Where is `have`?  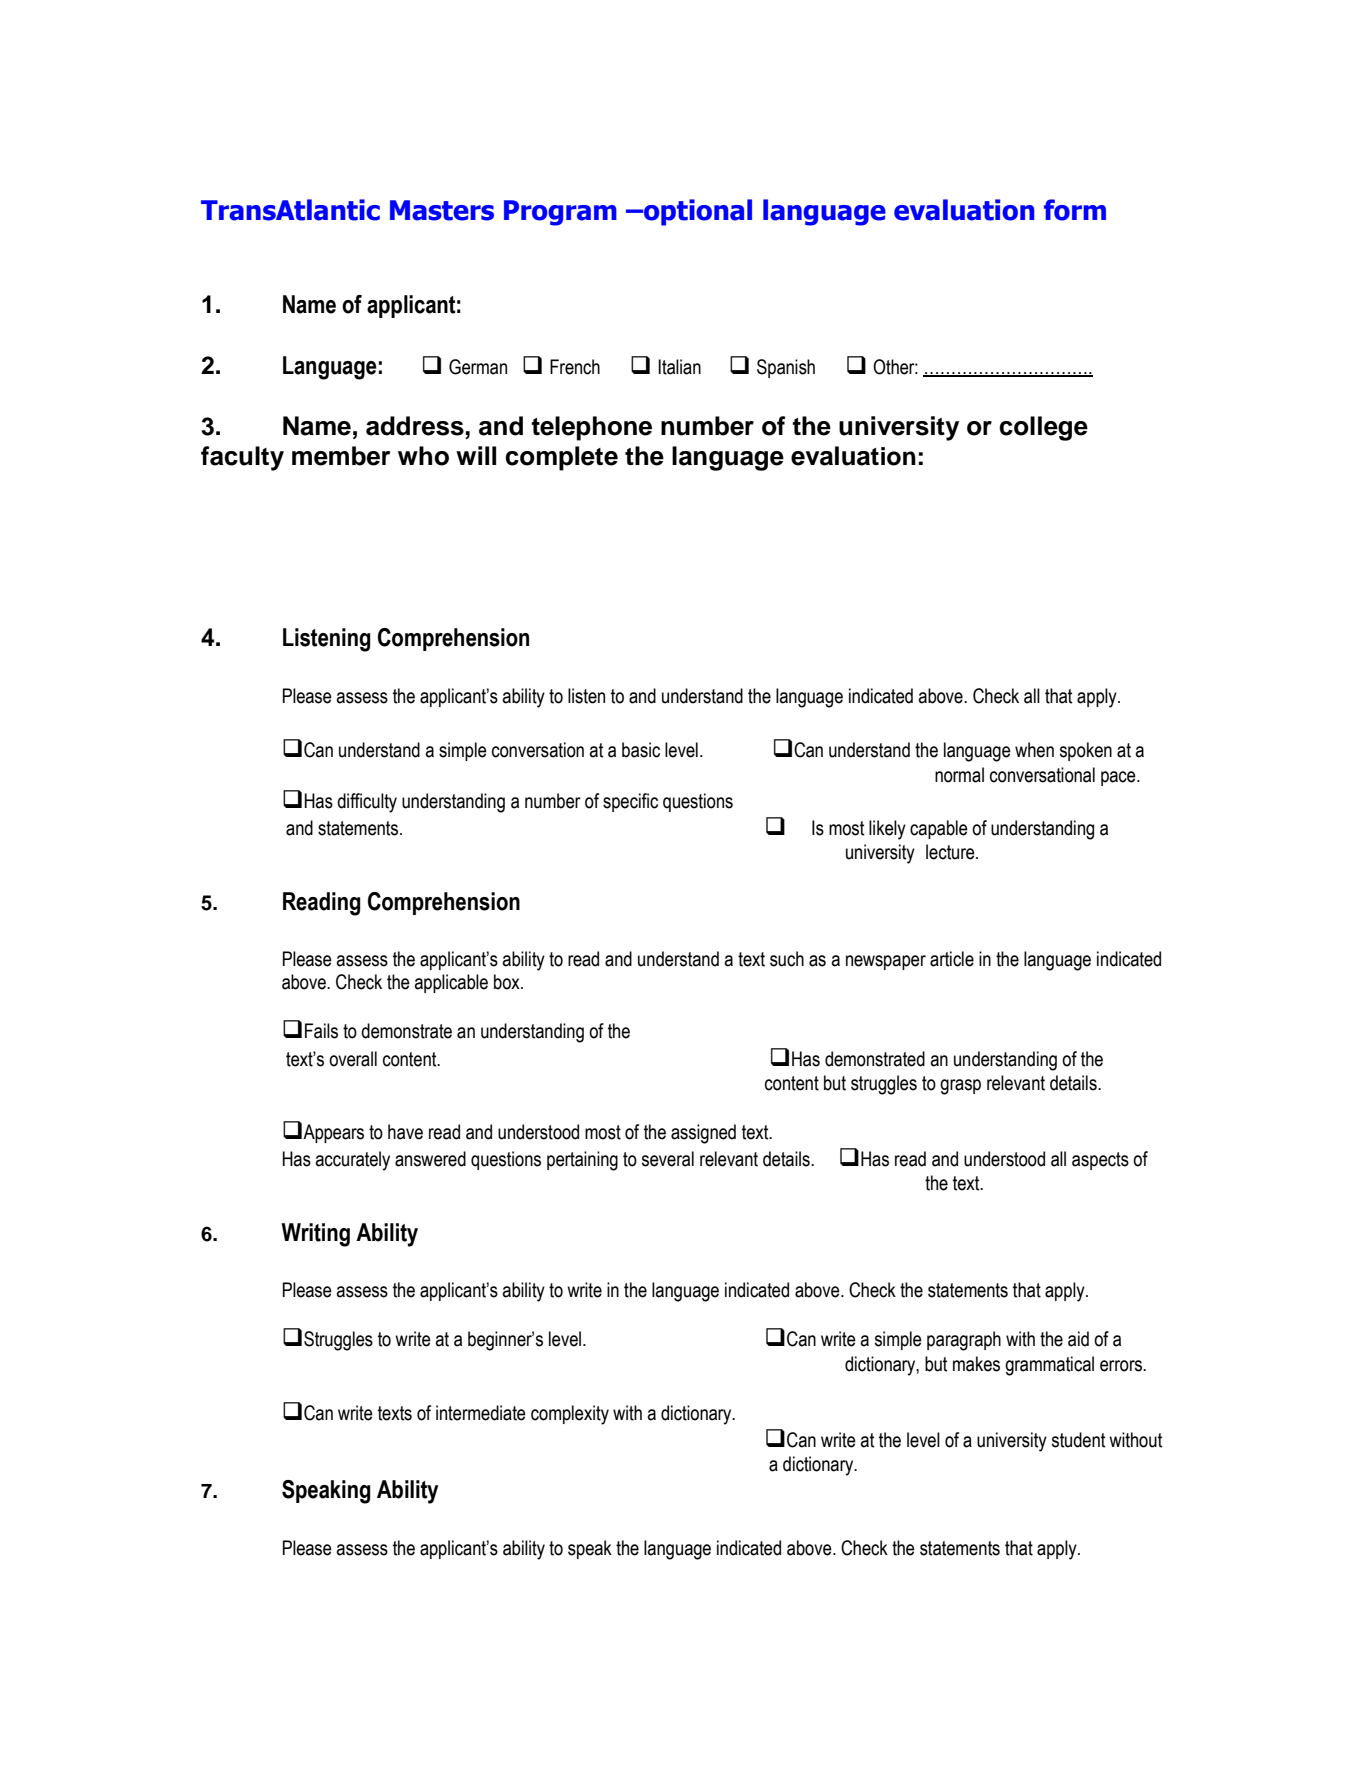 have is located at coordinates (405, 1132).
